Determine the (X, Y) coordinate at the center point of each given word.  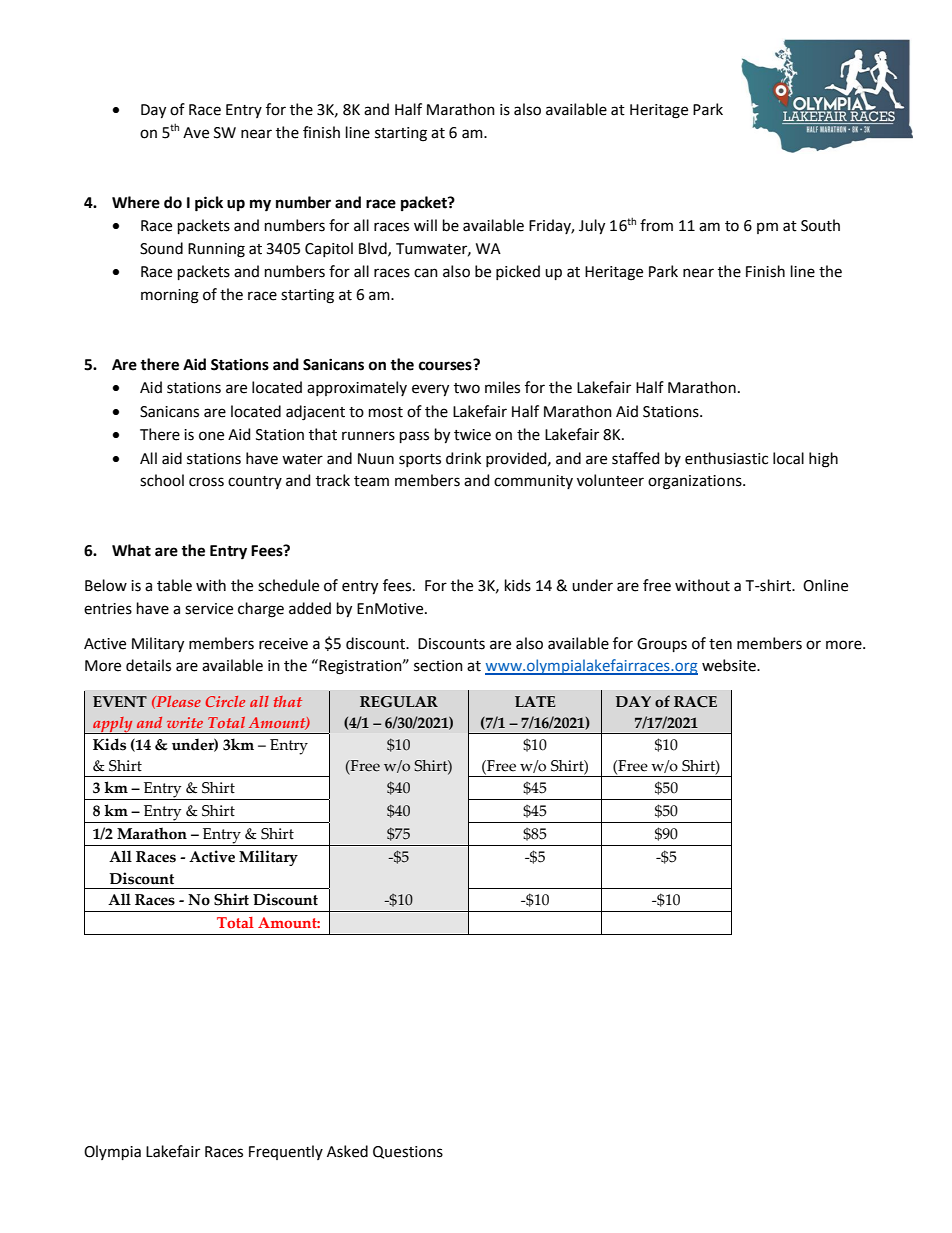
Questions (408, 1152)
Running (216, 250)
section (438, 666)
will (425, 225)
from (656, 225)
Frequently (286, 1152)
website (730, 665)
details (148, 665)
